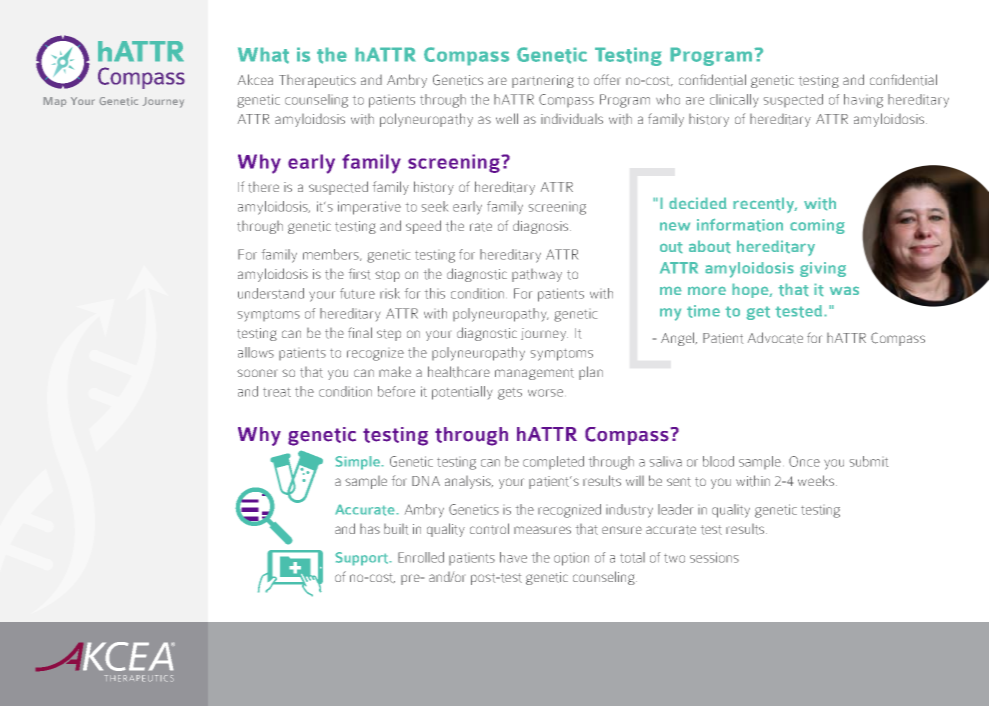 This document has height=706, width=989. What do you see at coordinates (357, 293) in the document?
I see `future` at bounding box center [357, 293].
